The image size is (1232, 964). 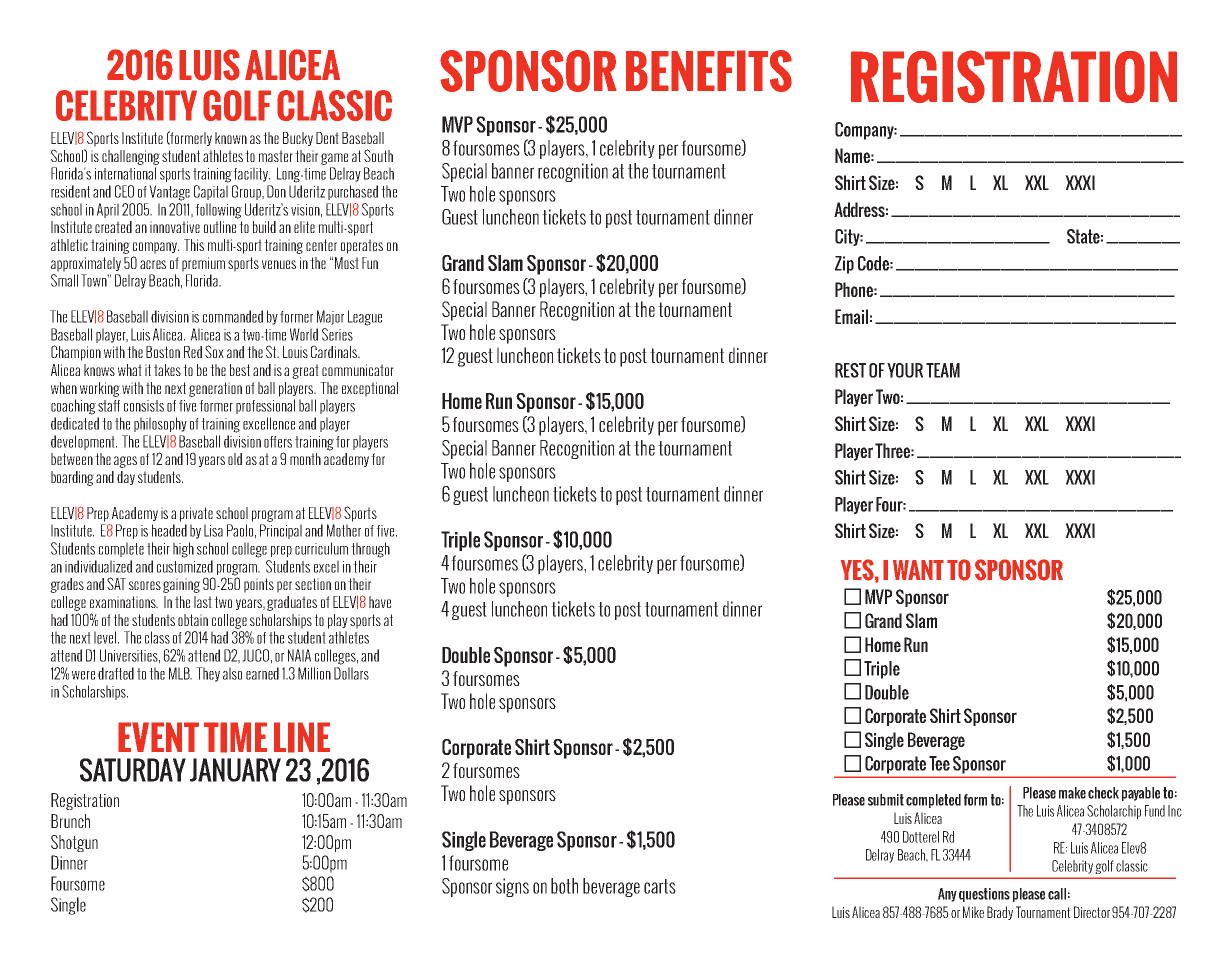 What do you see at coordinates (850, 370) in the page?
I see `REST` at bounding box center [850, 370].
